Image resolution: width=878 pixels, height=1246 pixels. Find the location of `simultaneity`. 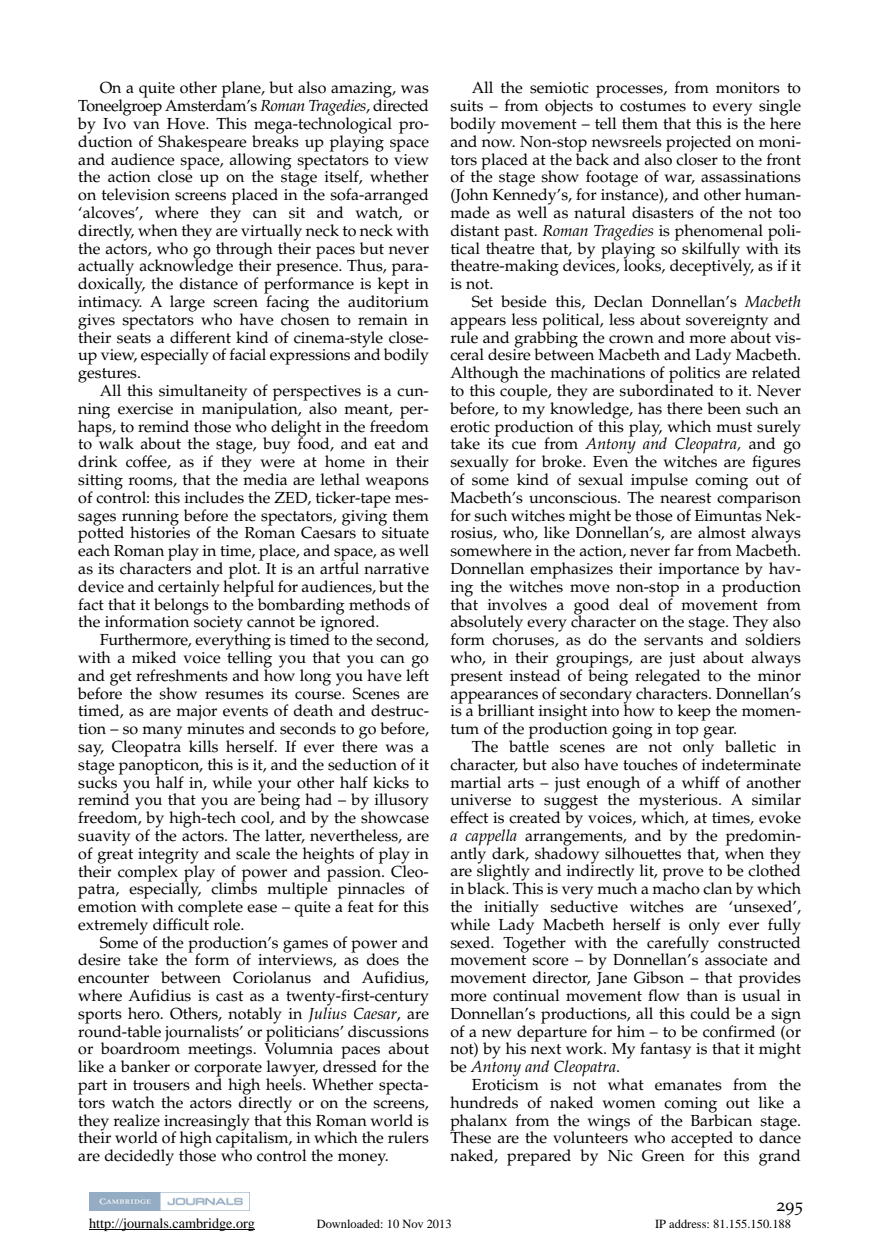

simultaneity is located at coordinates (203, 392).
